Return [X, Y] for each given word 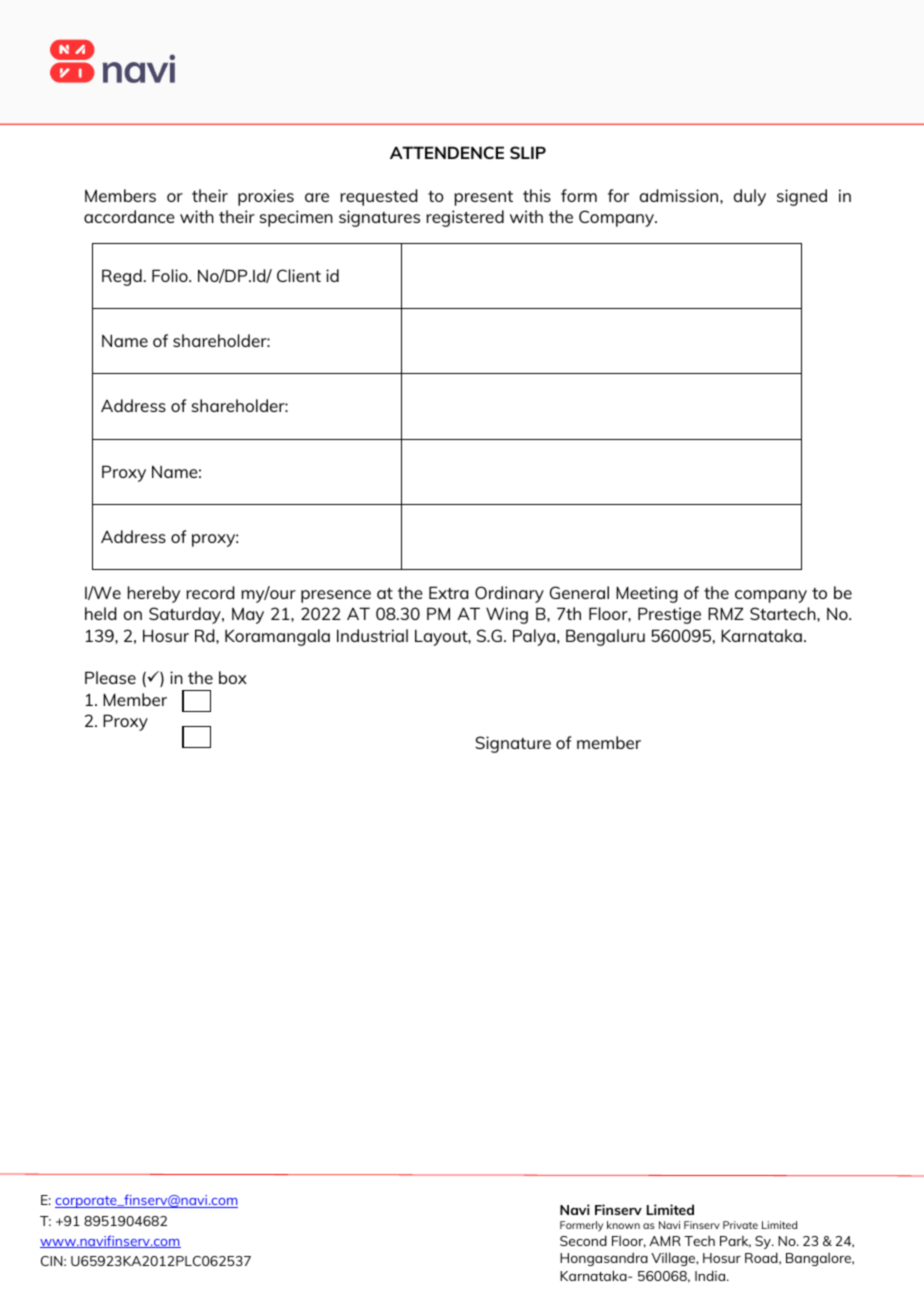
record [210, 592]
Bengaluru [605, 637]
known [623, 1225]
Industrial [372, 635]
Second [583, 1240]
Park [735, 1242]
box [233, 677]
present [483, 198]
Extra [448, 592]
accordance [129, 216]
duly [750, 197]
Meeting [647, 594]
